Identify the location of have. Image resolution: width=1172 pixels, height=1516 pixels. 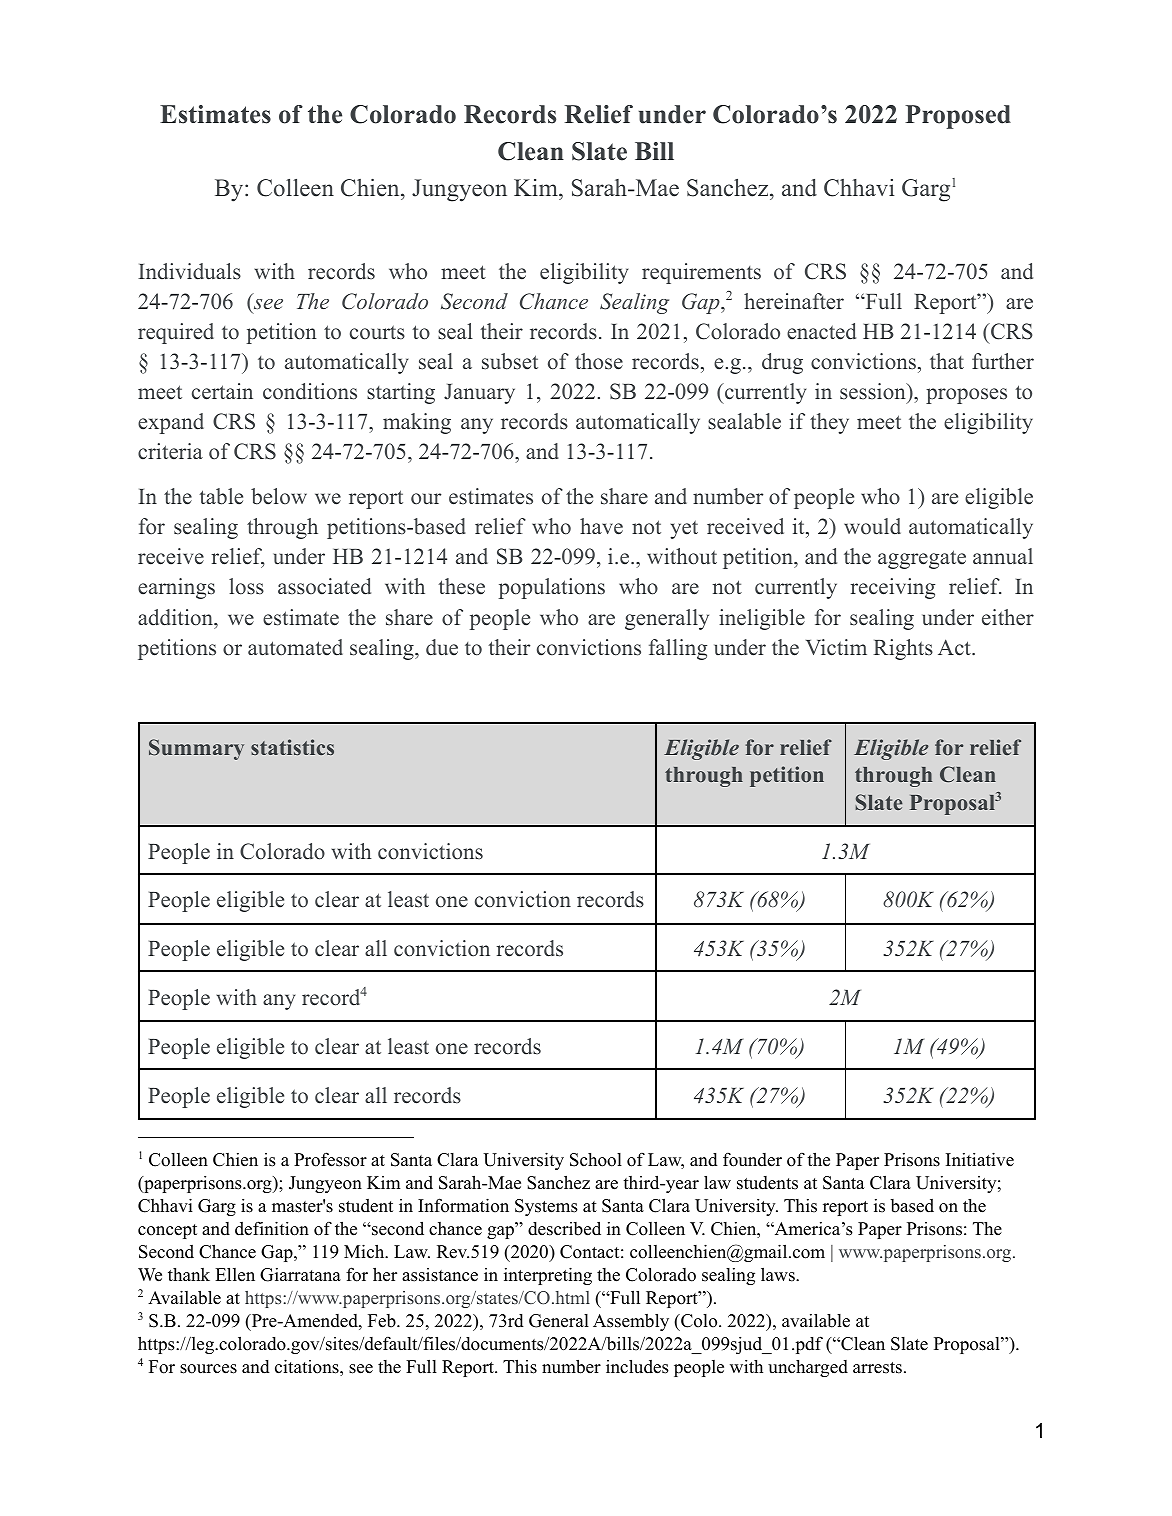
(601, 526).
